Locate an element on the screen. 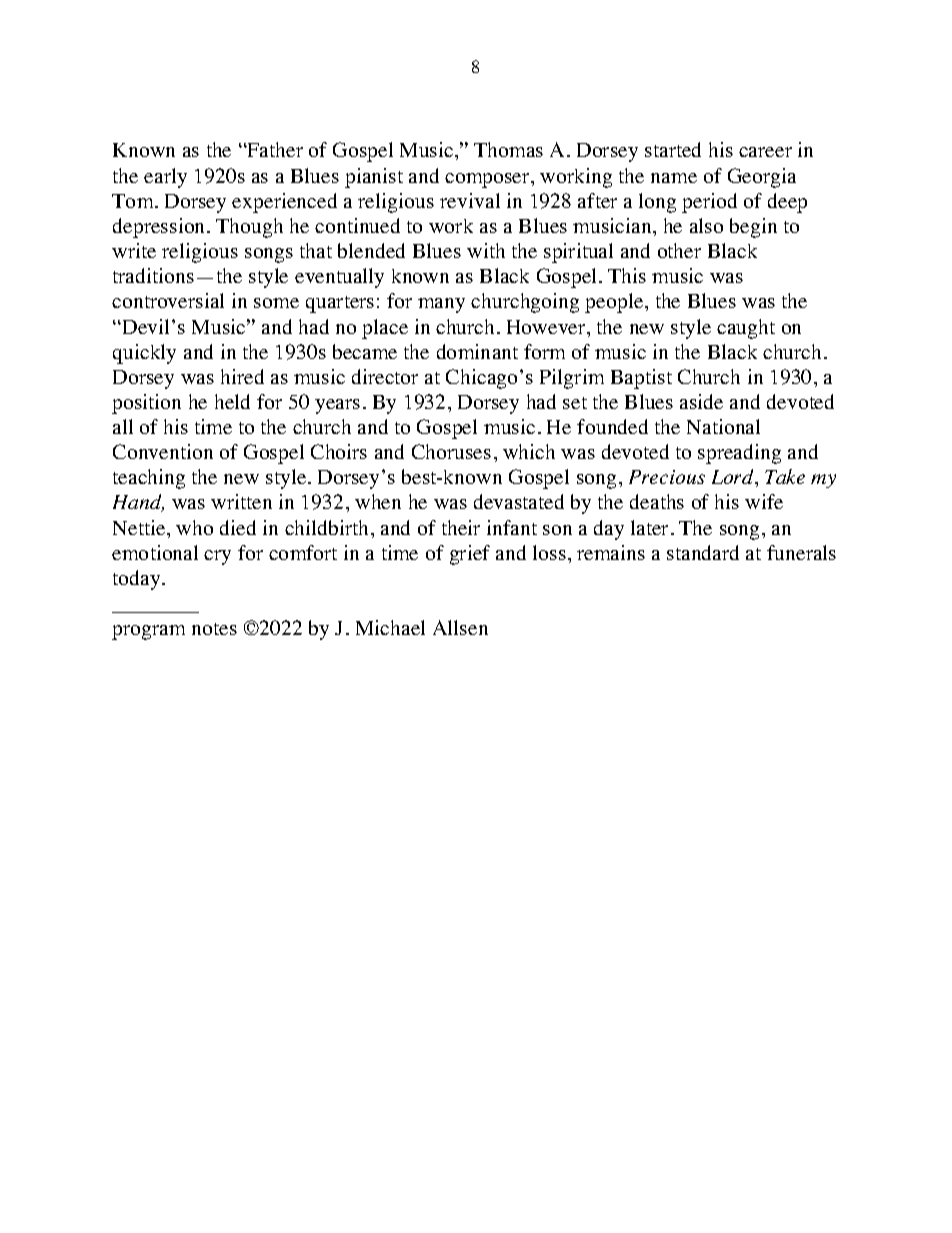 Image resolution: width=952 pixels, height=1233 pixels. career is located at coordinates (765, 152).
